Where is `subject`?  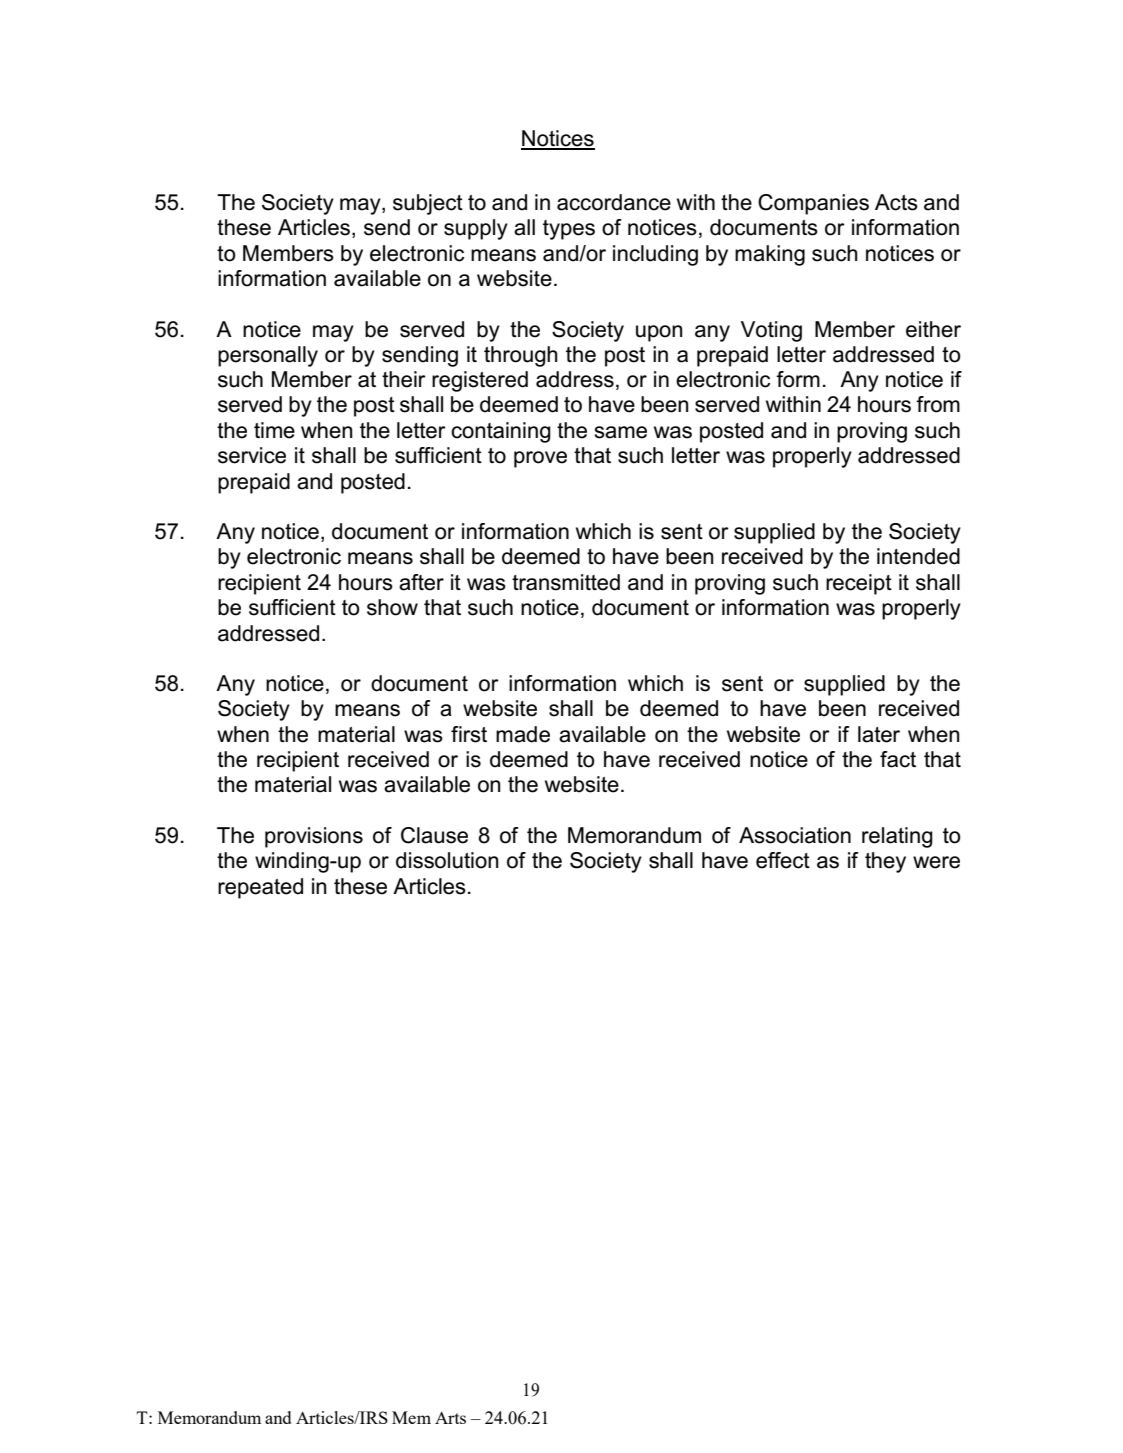
subject is located at coordinates (428, 204).
